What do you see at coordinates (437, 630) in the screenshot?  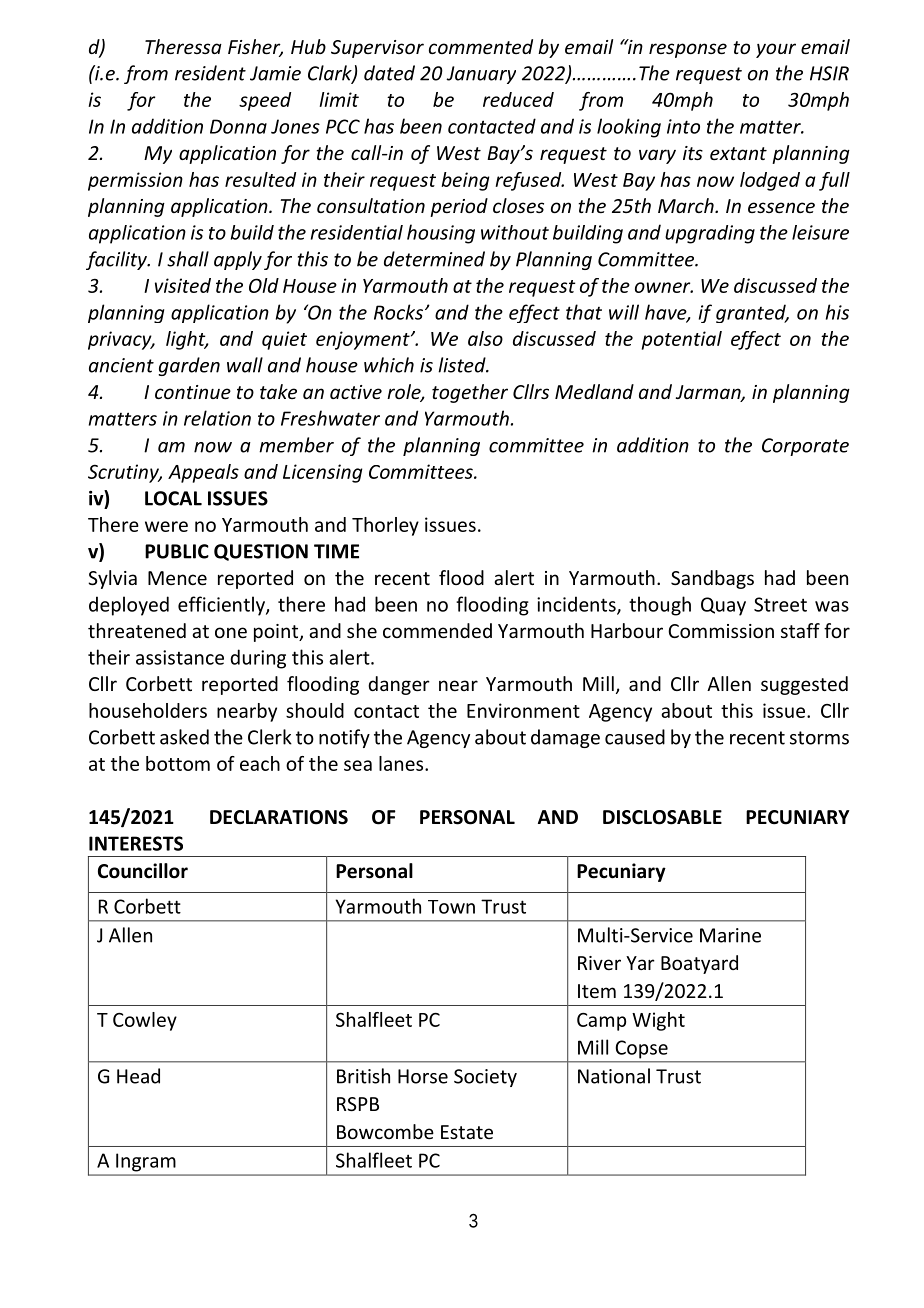 I see `commended` at bounding box center [437, 630].
